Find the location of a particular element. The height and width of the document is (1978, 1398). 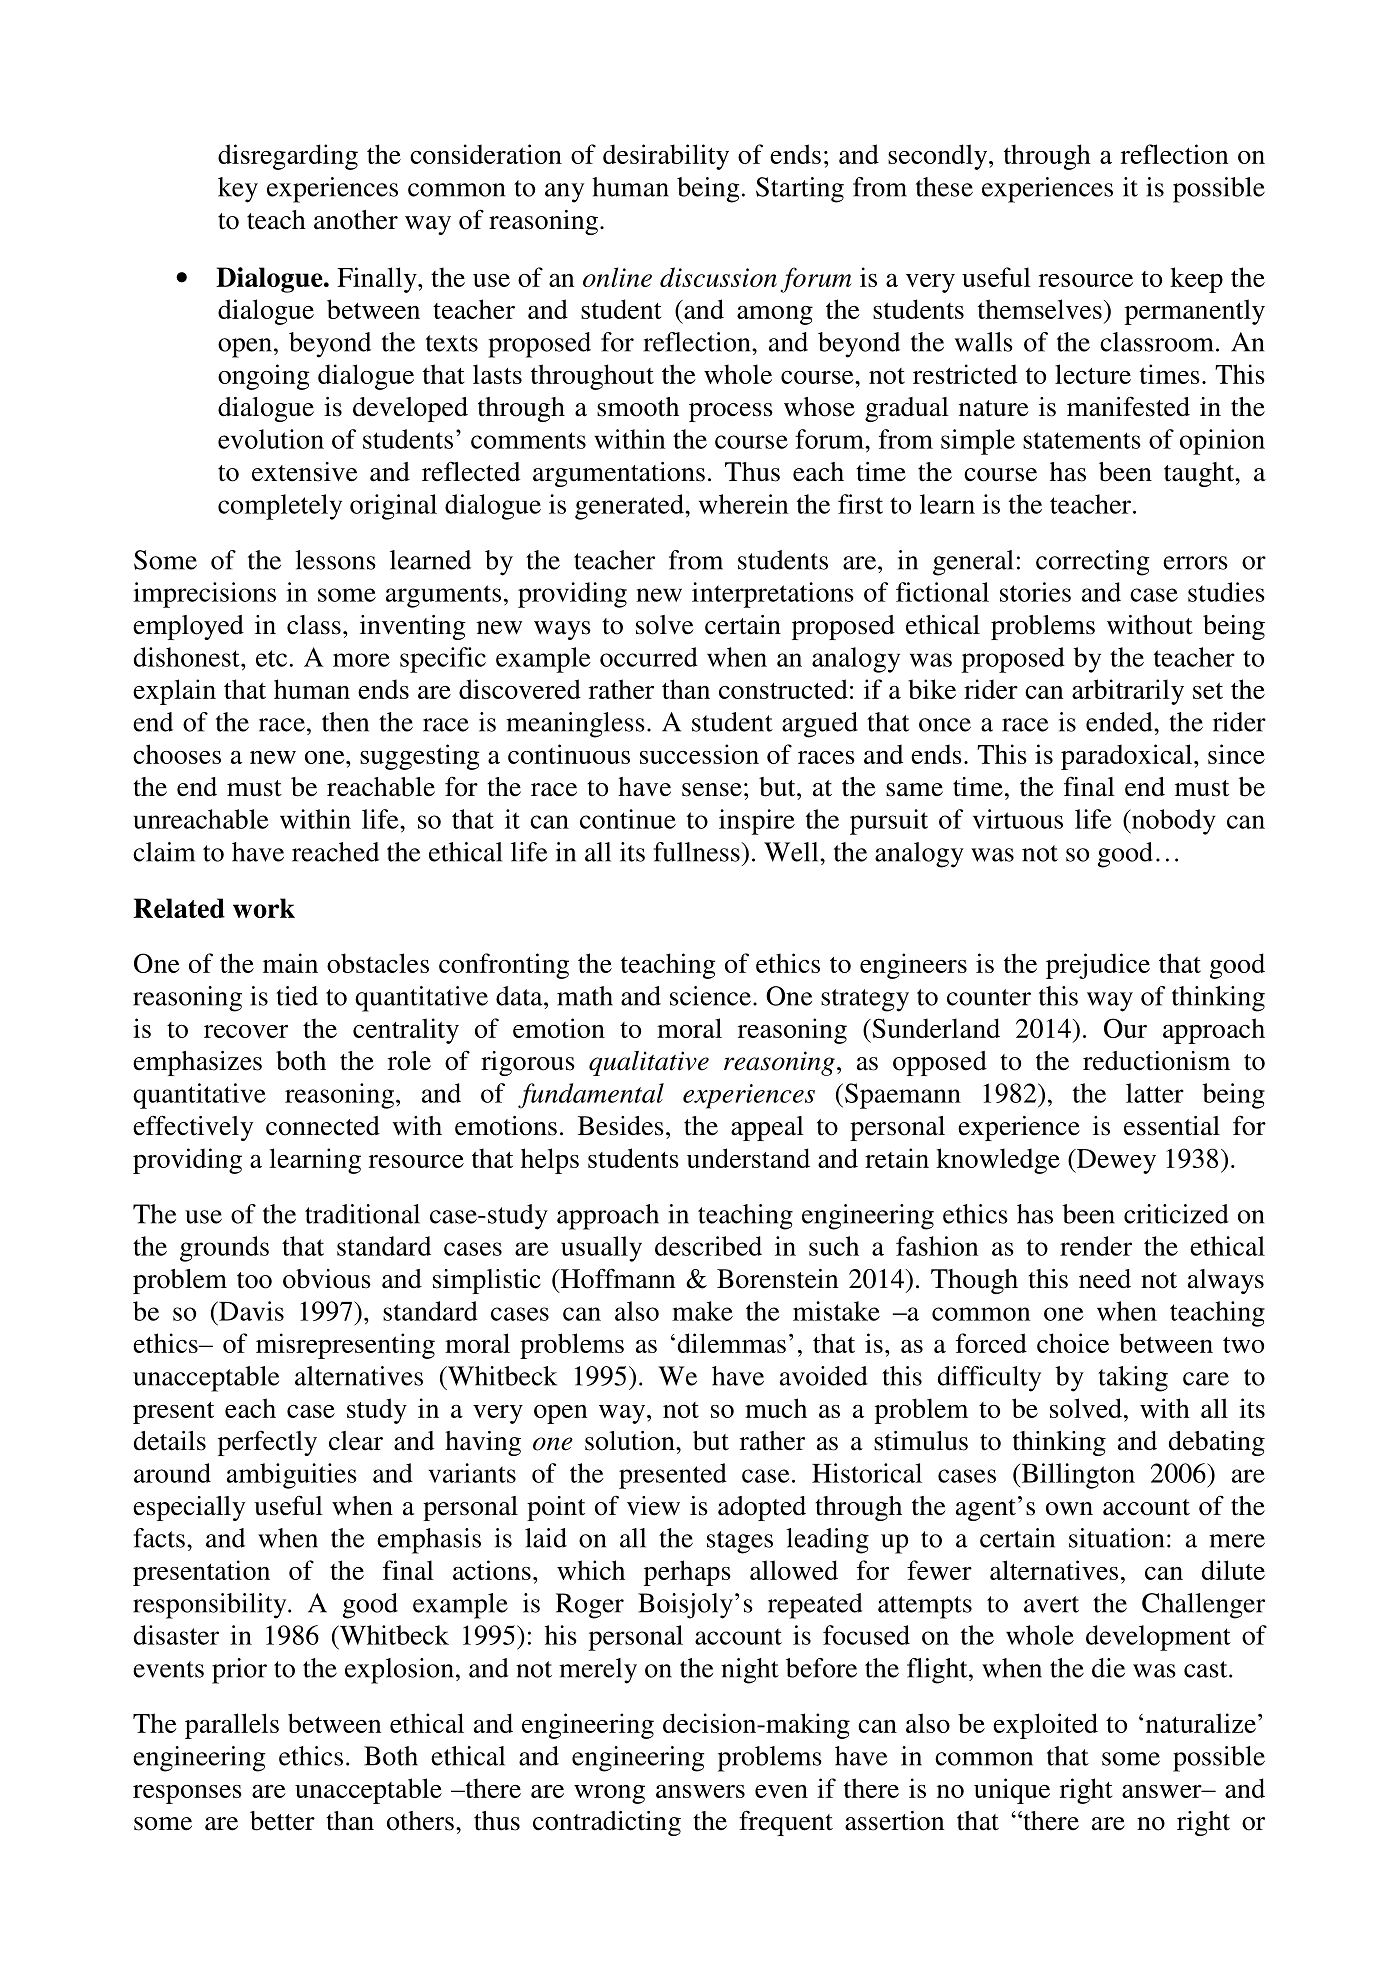

better is located at coordinates (282, 1821).
